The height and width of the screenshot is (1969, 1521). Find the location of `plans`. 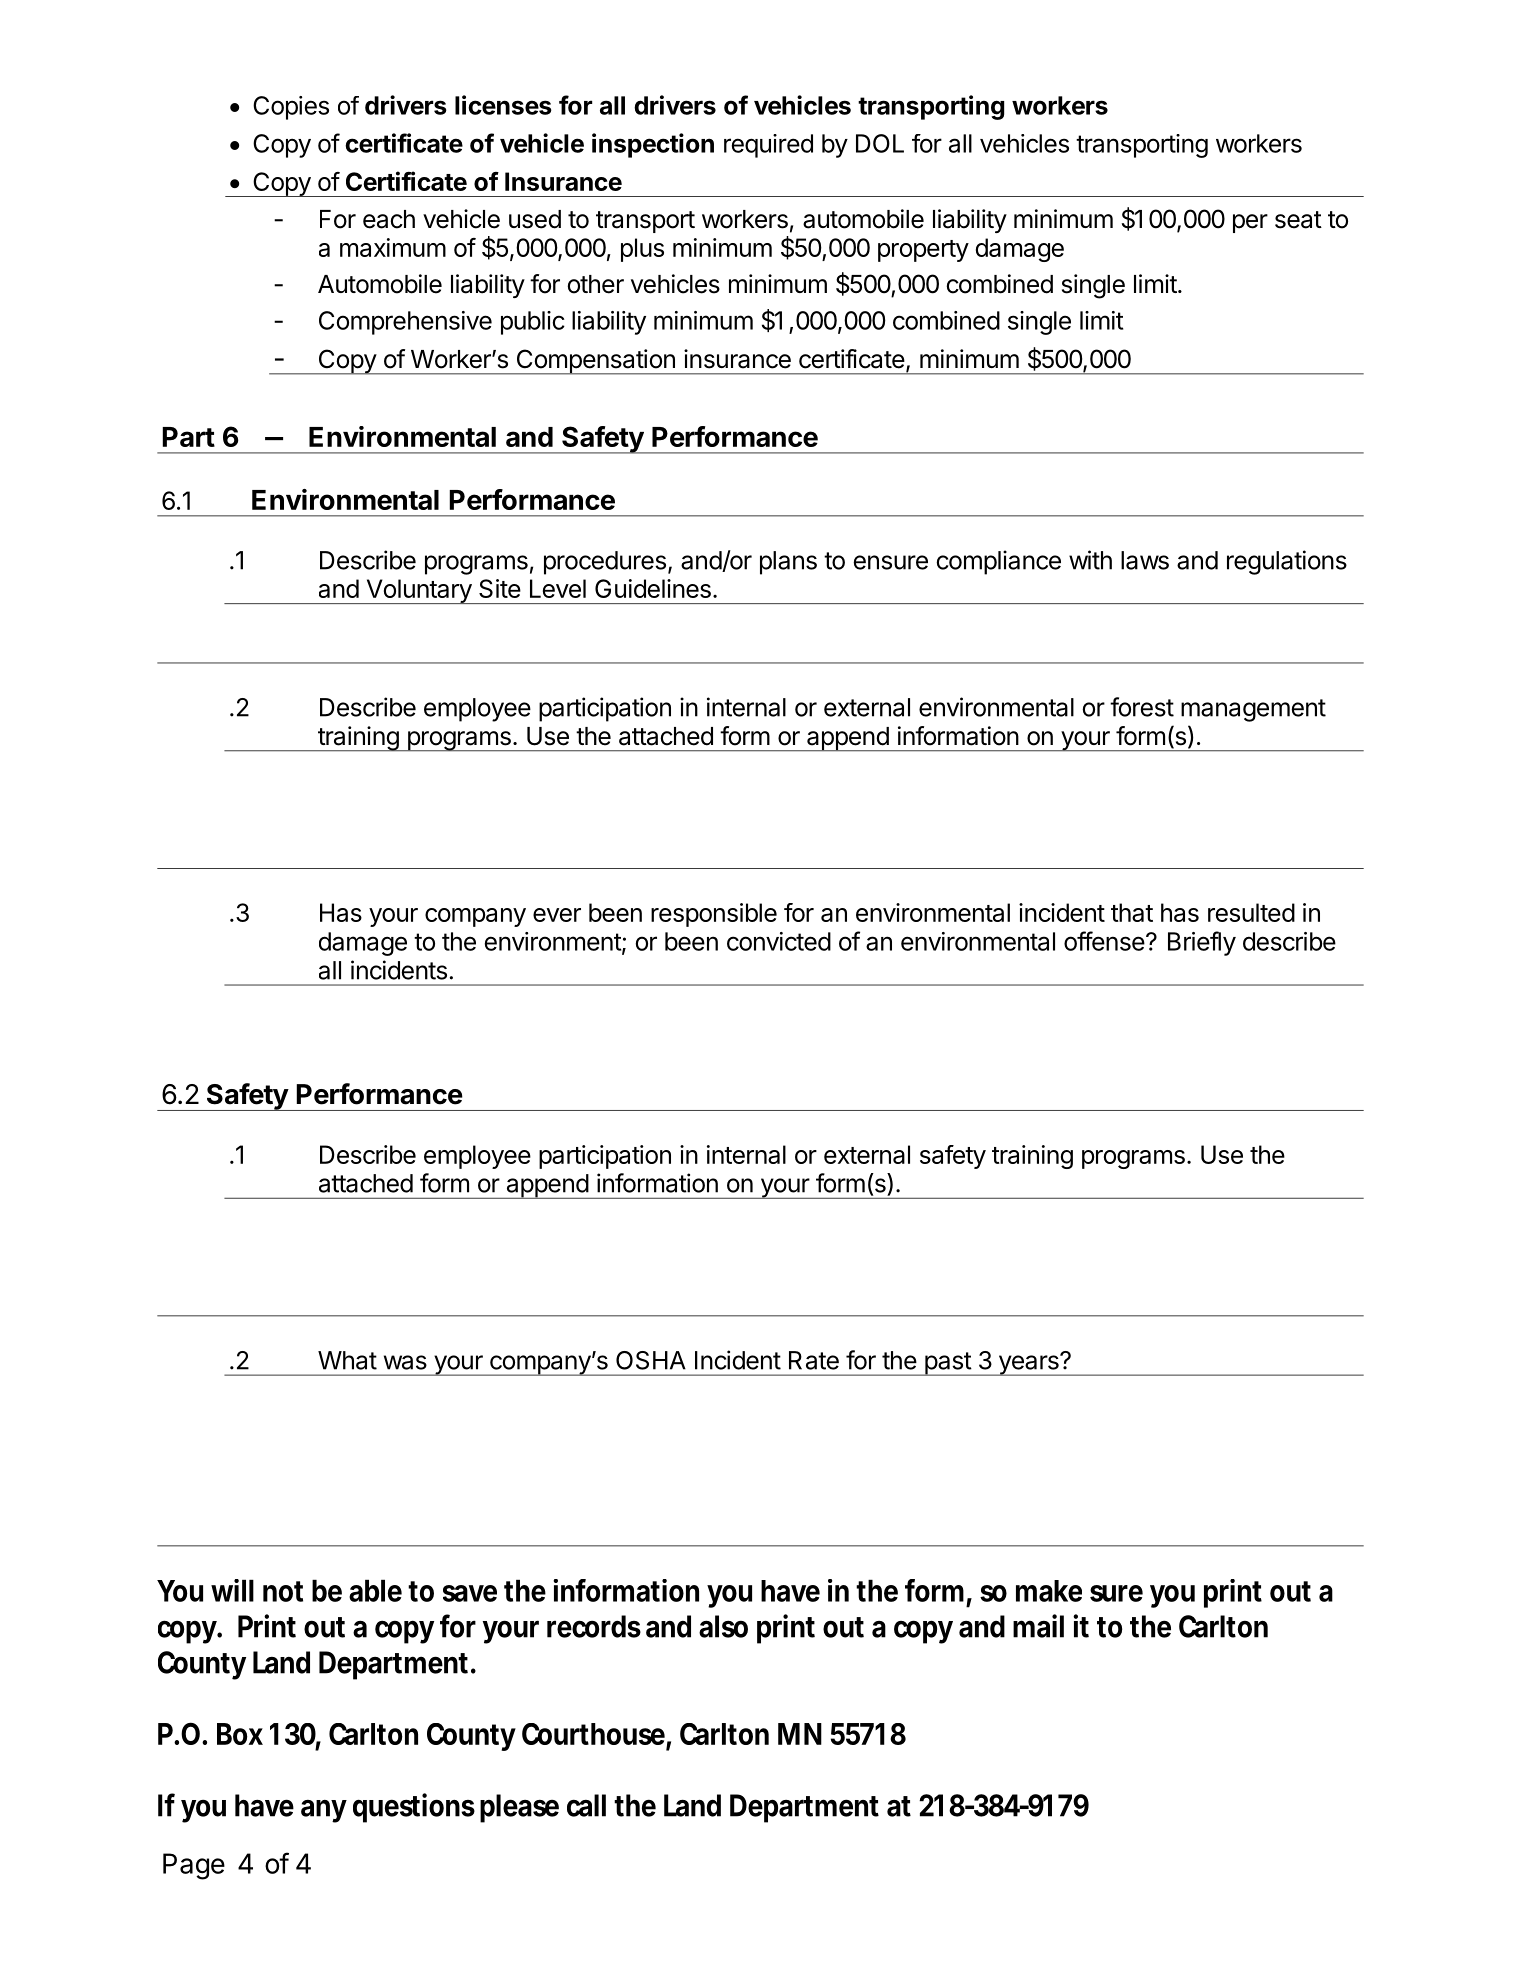

plans is located at coordinates (788, 563).
